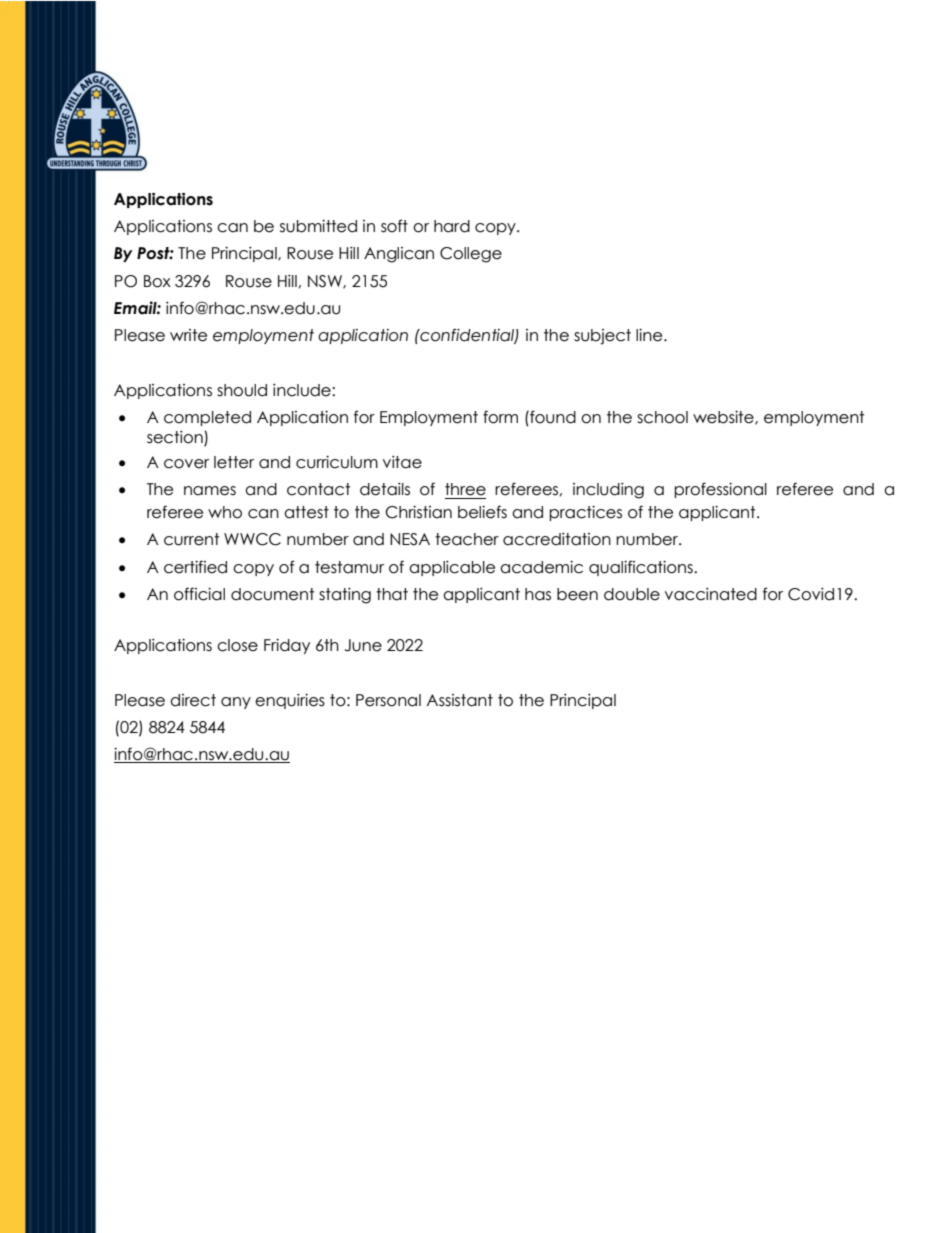 The height and width of the screenshot is (1233, 952). Describe the element at coordinates (452, 226) in the screenshot. I see `hard` at that location.
